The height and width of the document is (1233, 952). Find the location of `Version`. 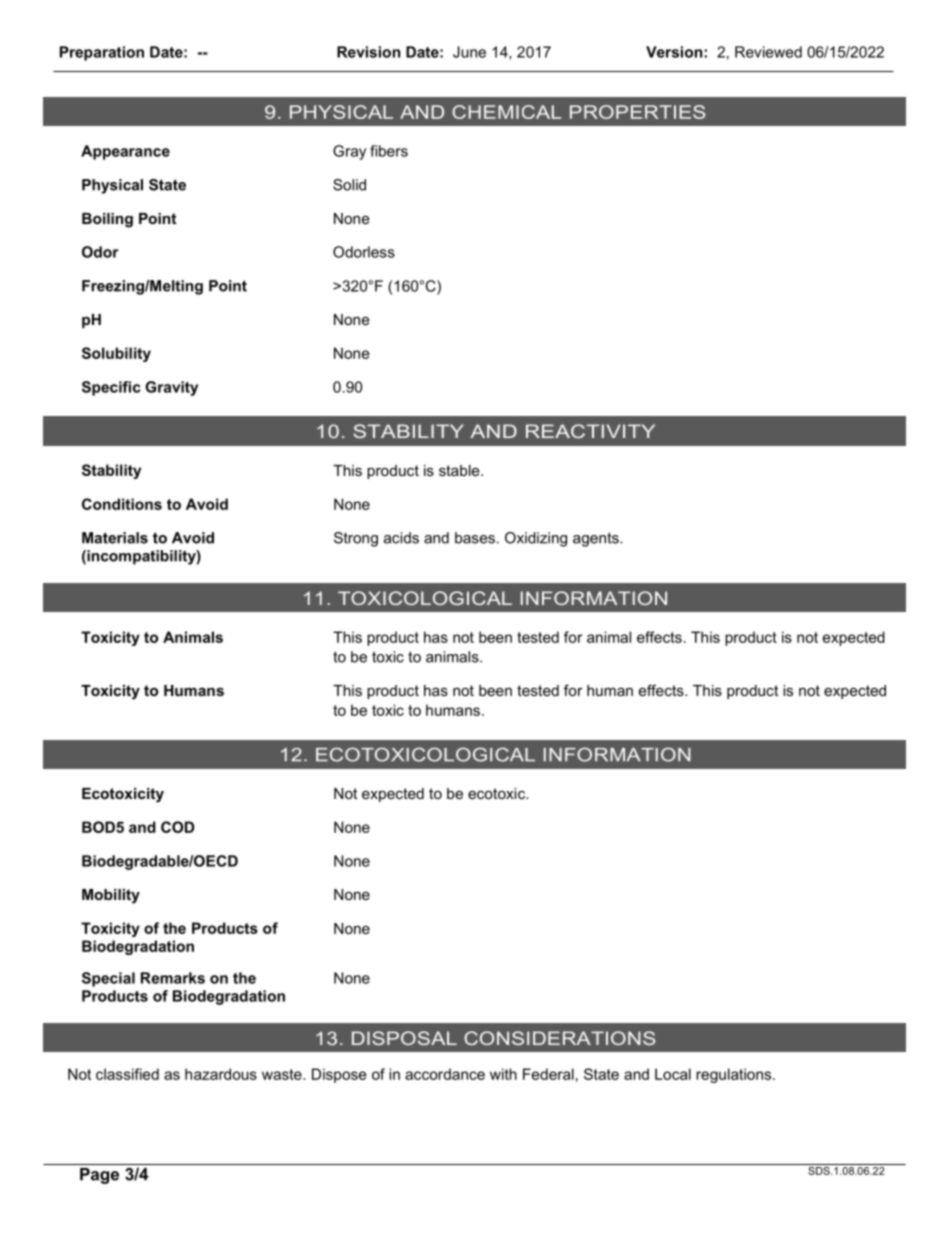

Version is located at coordinates (675, 52).
